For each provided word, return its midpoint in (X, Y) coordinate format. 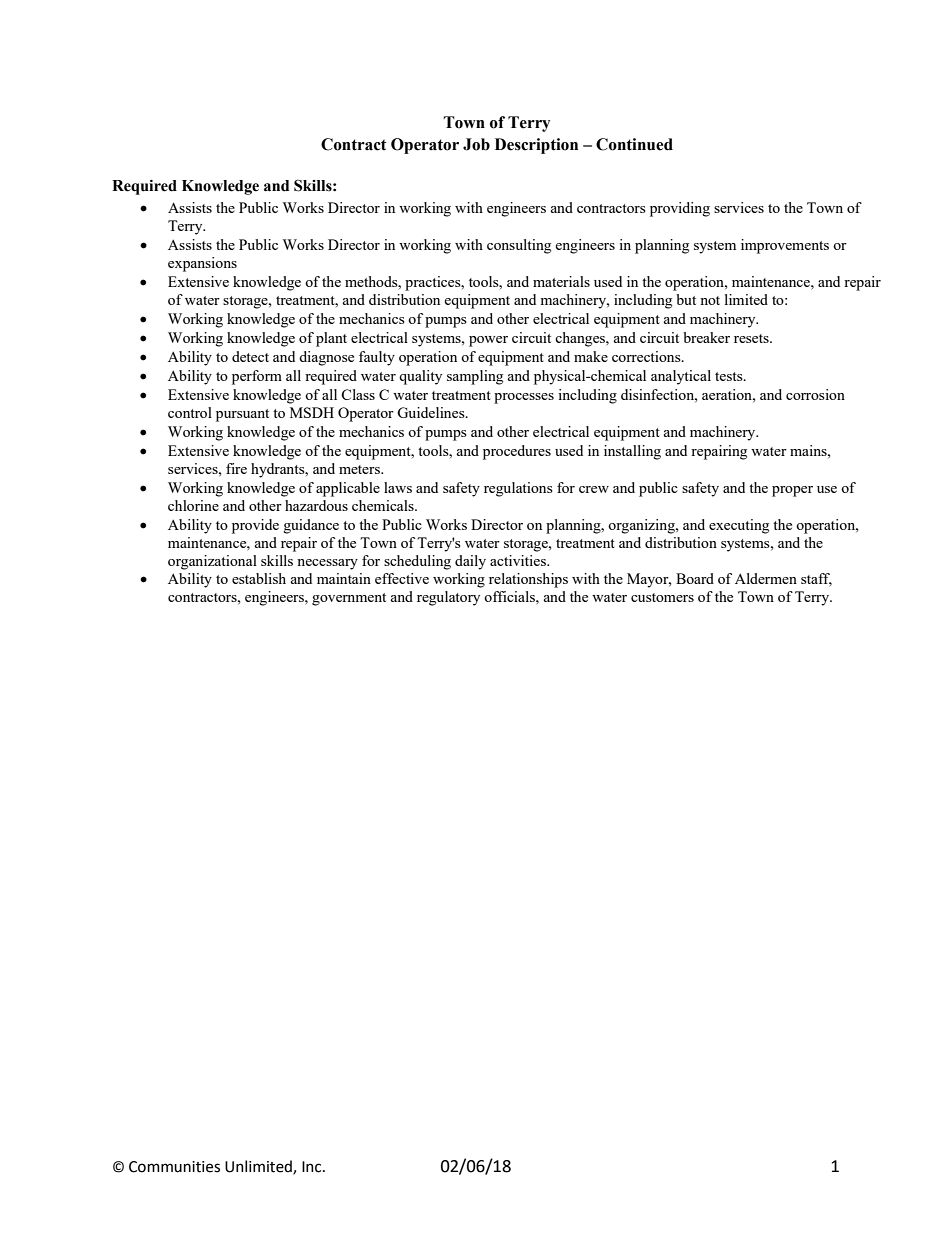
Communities (174, 1167)
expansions (202, 264)
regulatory (448, 598)
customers (662, 597)
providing (680, 209)
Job (476, 144)
